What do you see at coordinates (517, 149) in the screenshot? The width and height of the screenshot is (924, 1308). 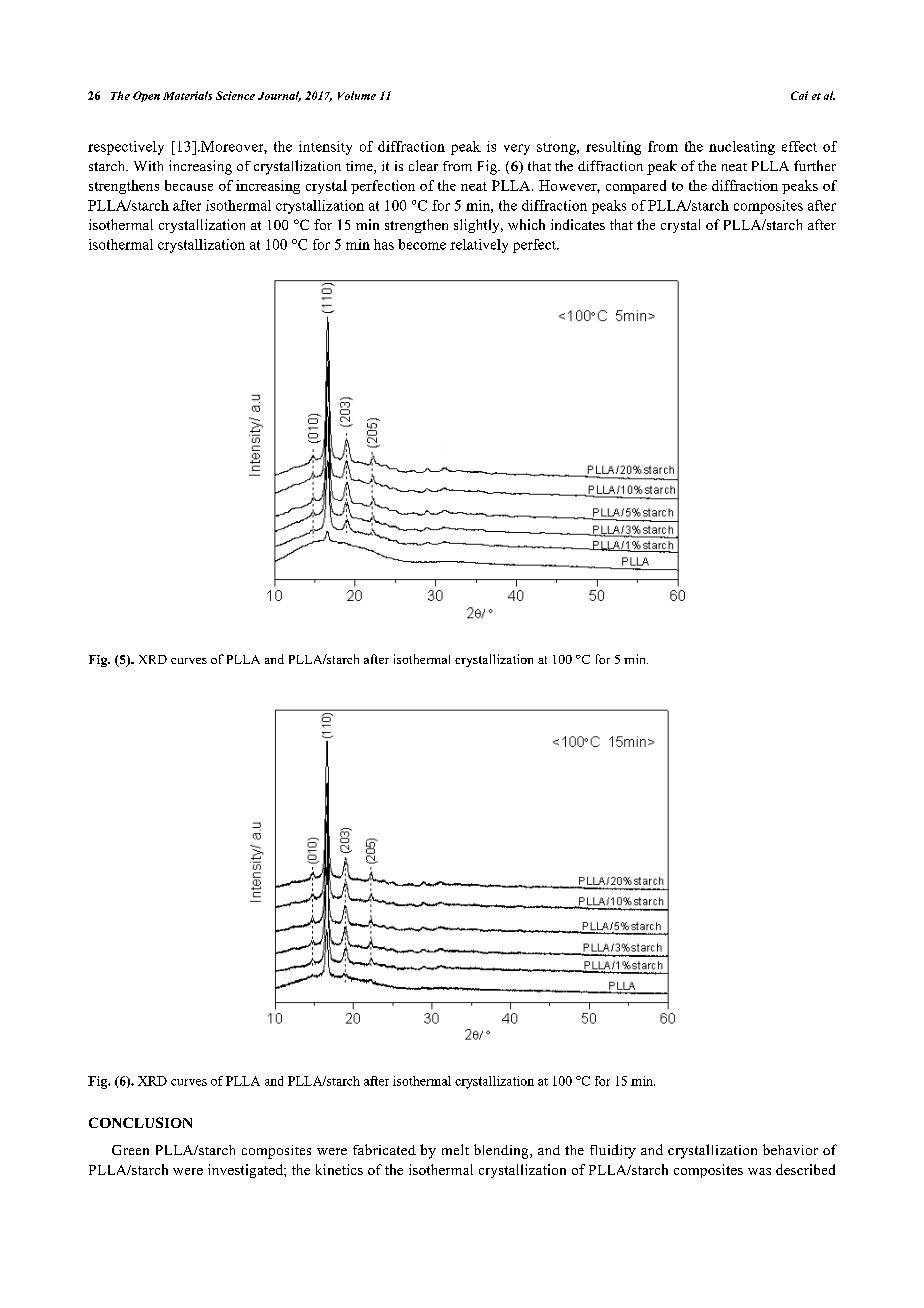 I see `very` at bounding box center [517, 149].
